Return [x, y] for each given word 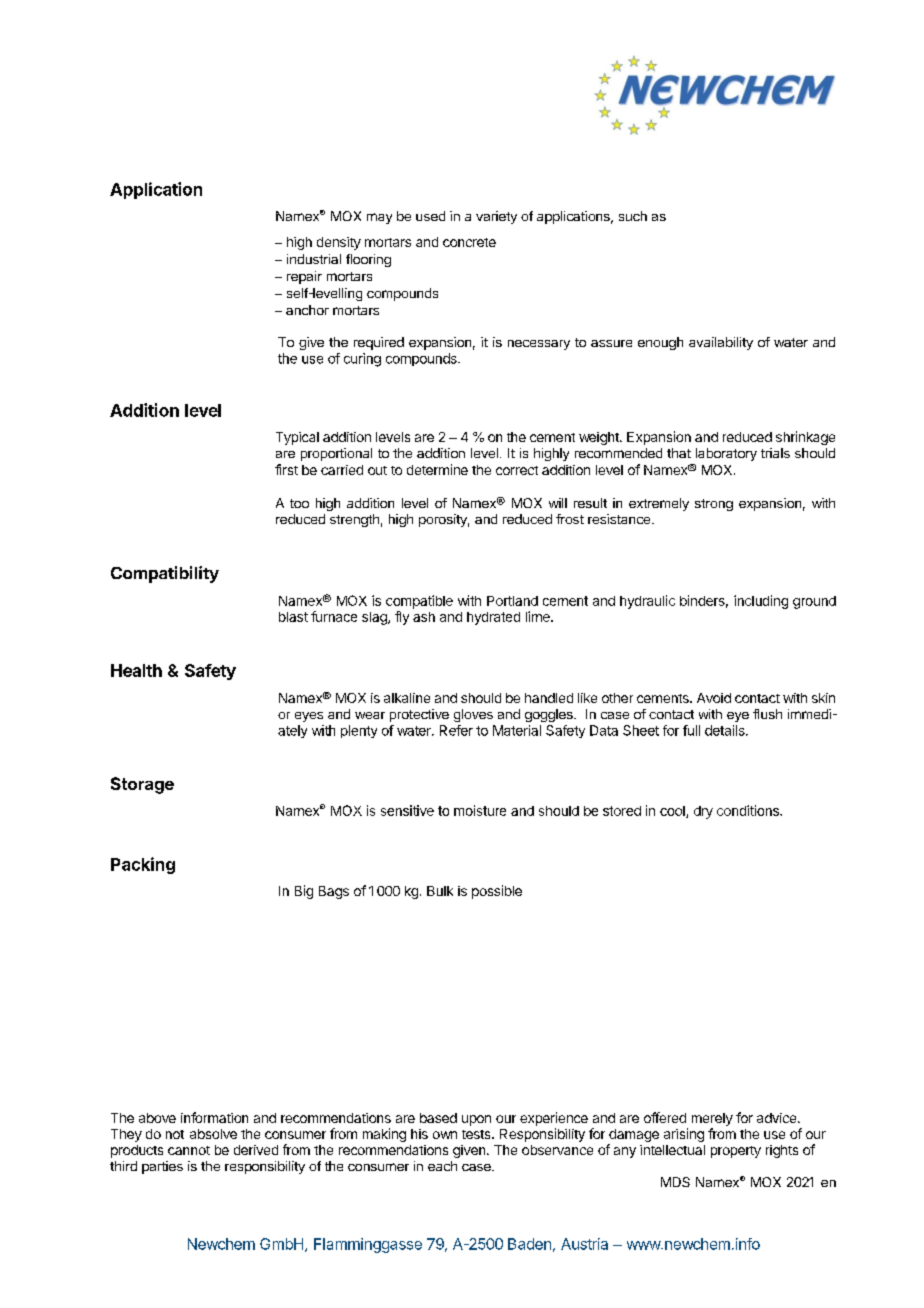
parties [162, 1167]
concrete [469, 242]
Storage [142, 785]
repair [304, 277]
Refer [456, 730]
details [726, 730]
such [633, 216]
